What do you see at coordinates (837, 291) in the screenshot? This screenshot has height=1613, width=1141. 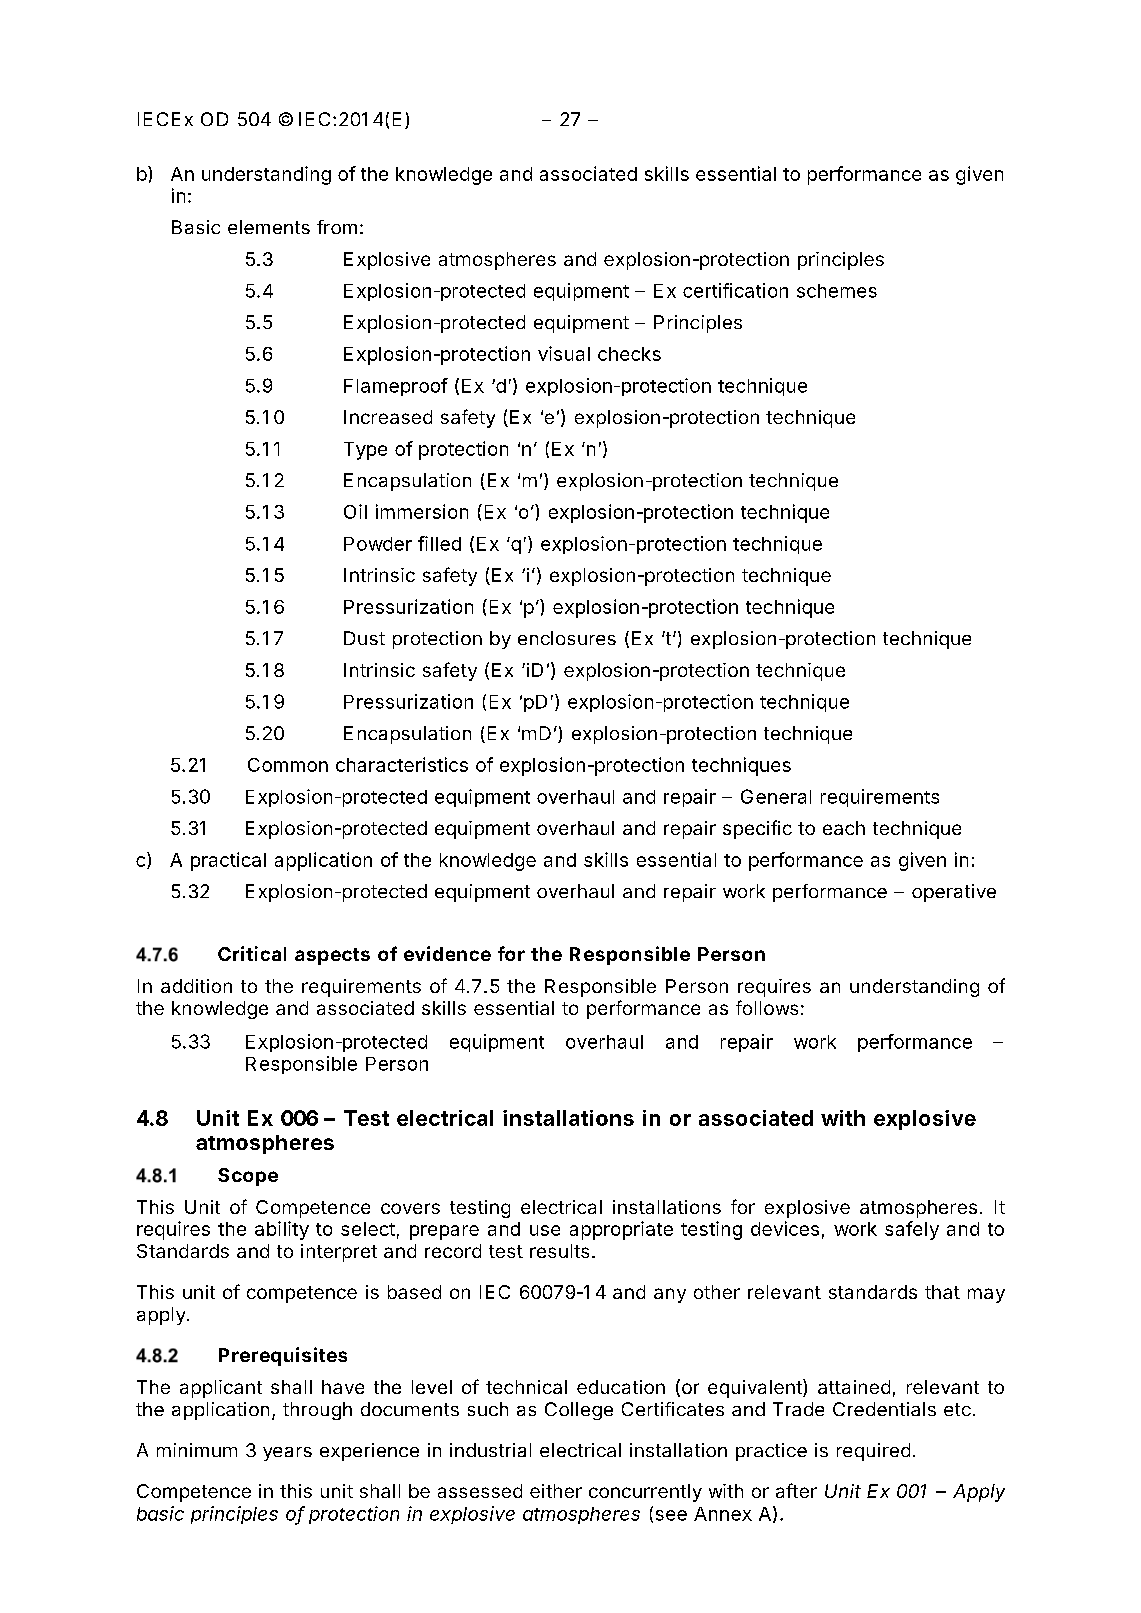 I see `schemes` at bounding box center [837, 291].
